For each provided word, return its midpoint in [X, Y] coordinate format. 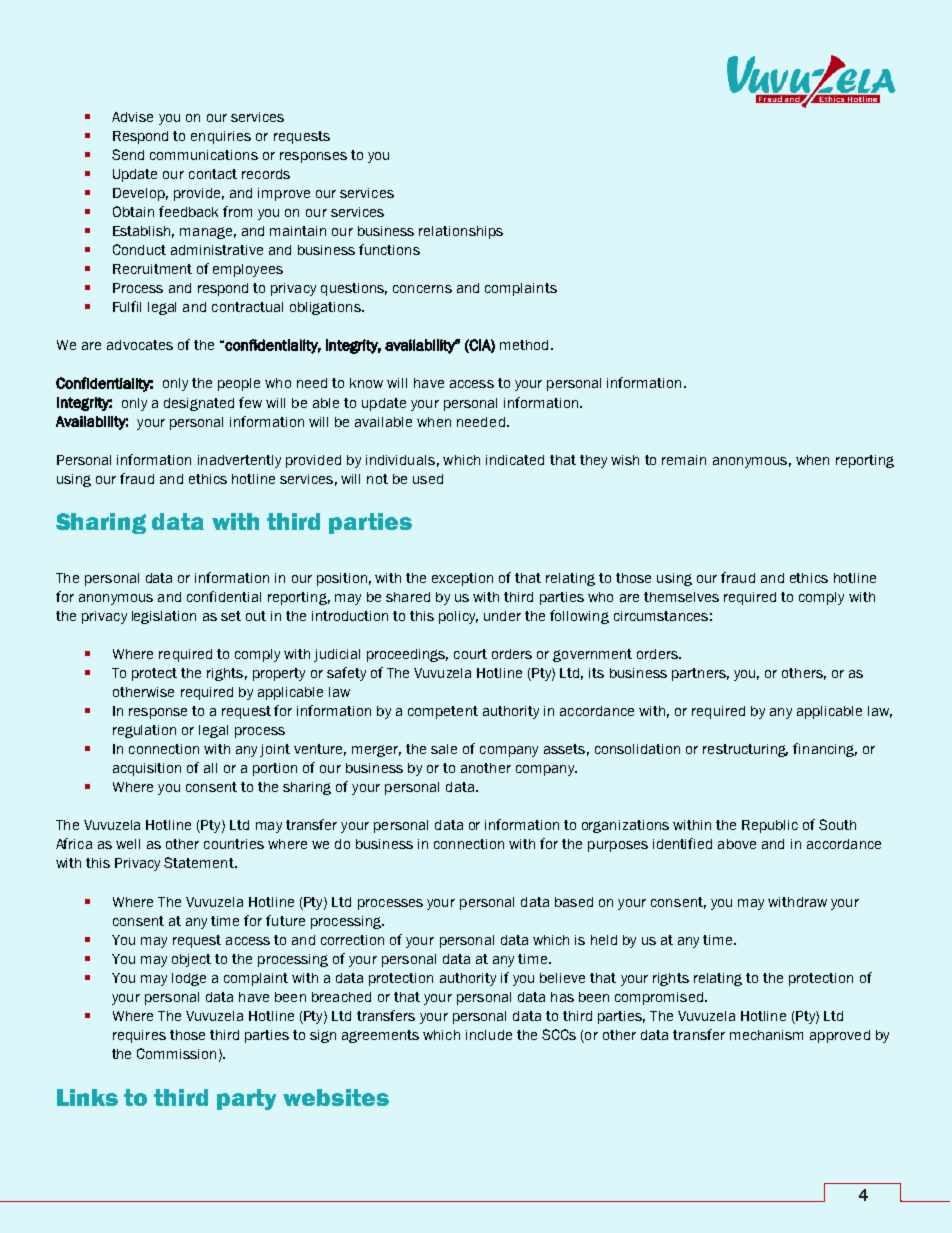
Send [128, 154]
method [524, 345]
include [489, 1035]
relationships [461, 232]
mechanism [766, 1035]
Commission [176, 1053]
